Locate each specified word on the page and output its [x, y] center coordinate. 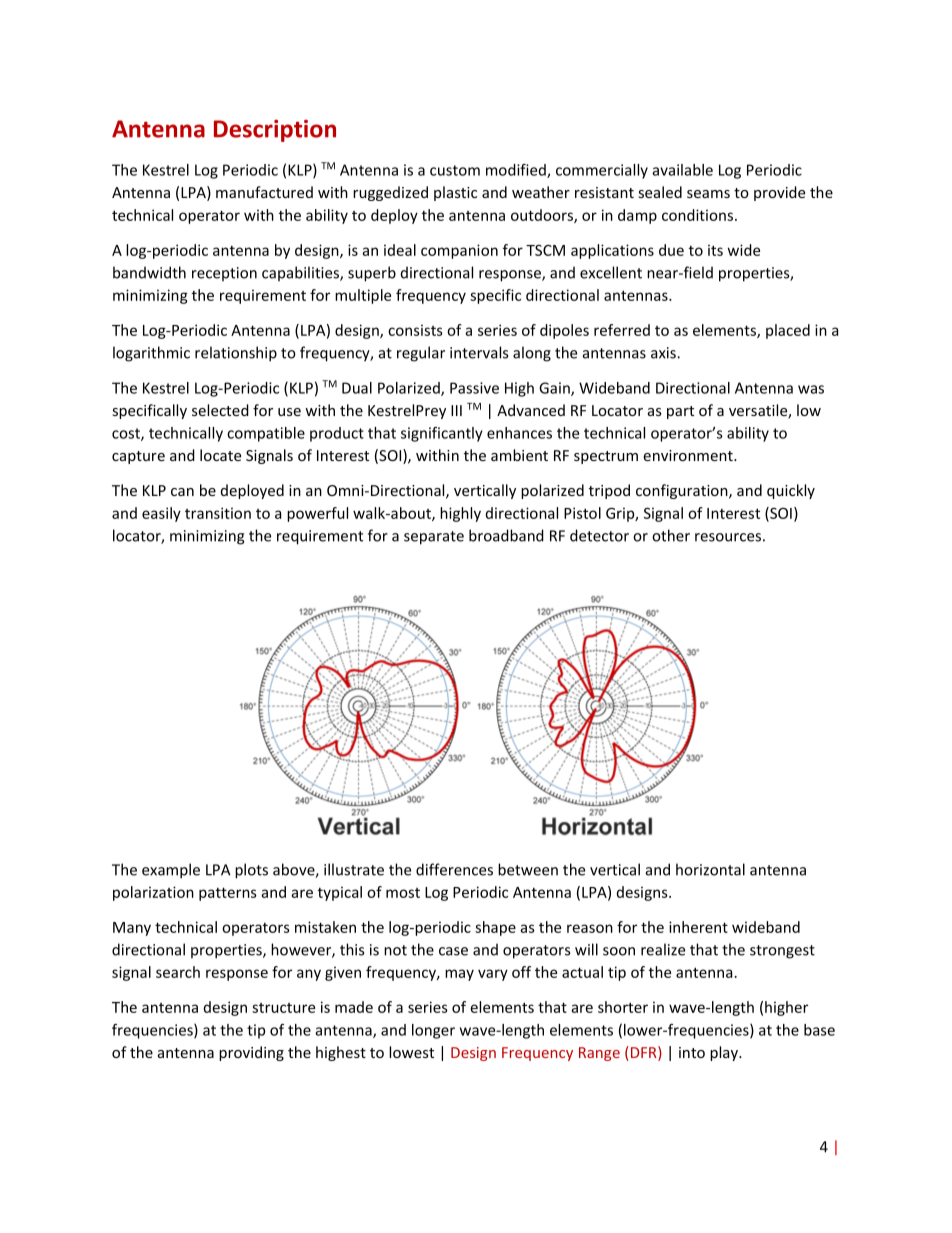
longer [433, 1031]
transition [218, 513]
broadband [506, 535]
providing [251, 1053]
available [682, 170]
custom [455, 170]
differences [454, 869]
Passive [474, 388]
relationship [236, 354]
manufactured [264, 192]
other [671, 535]
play [725, 1053]
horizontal [710, 869]
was [811, 389]
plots [251, 871]
